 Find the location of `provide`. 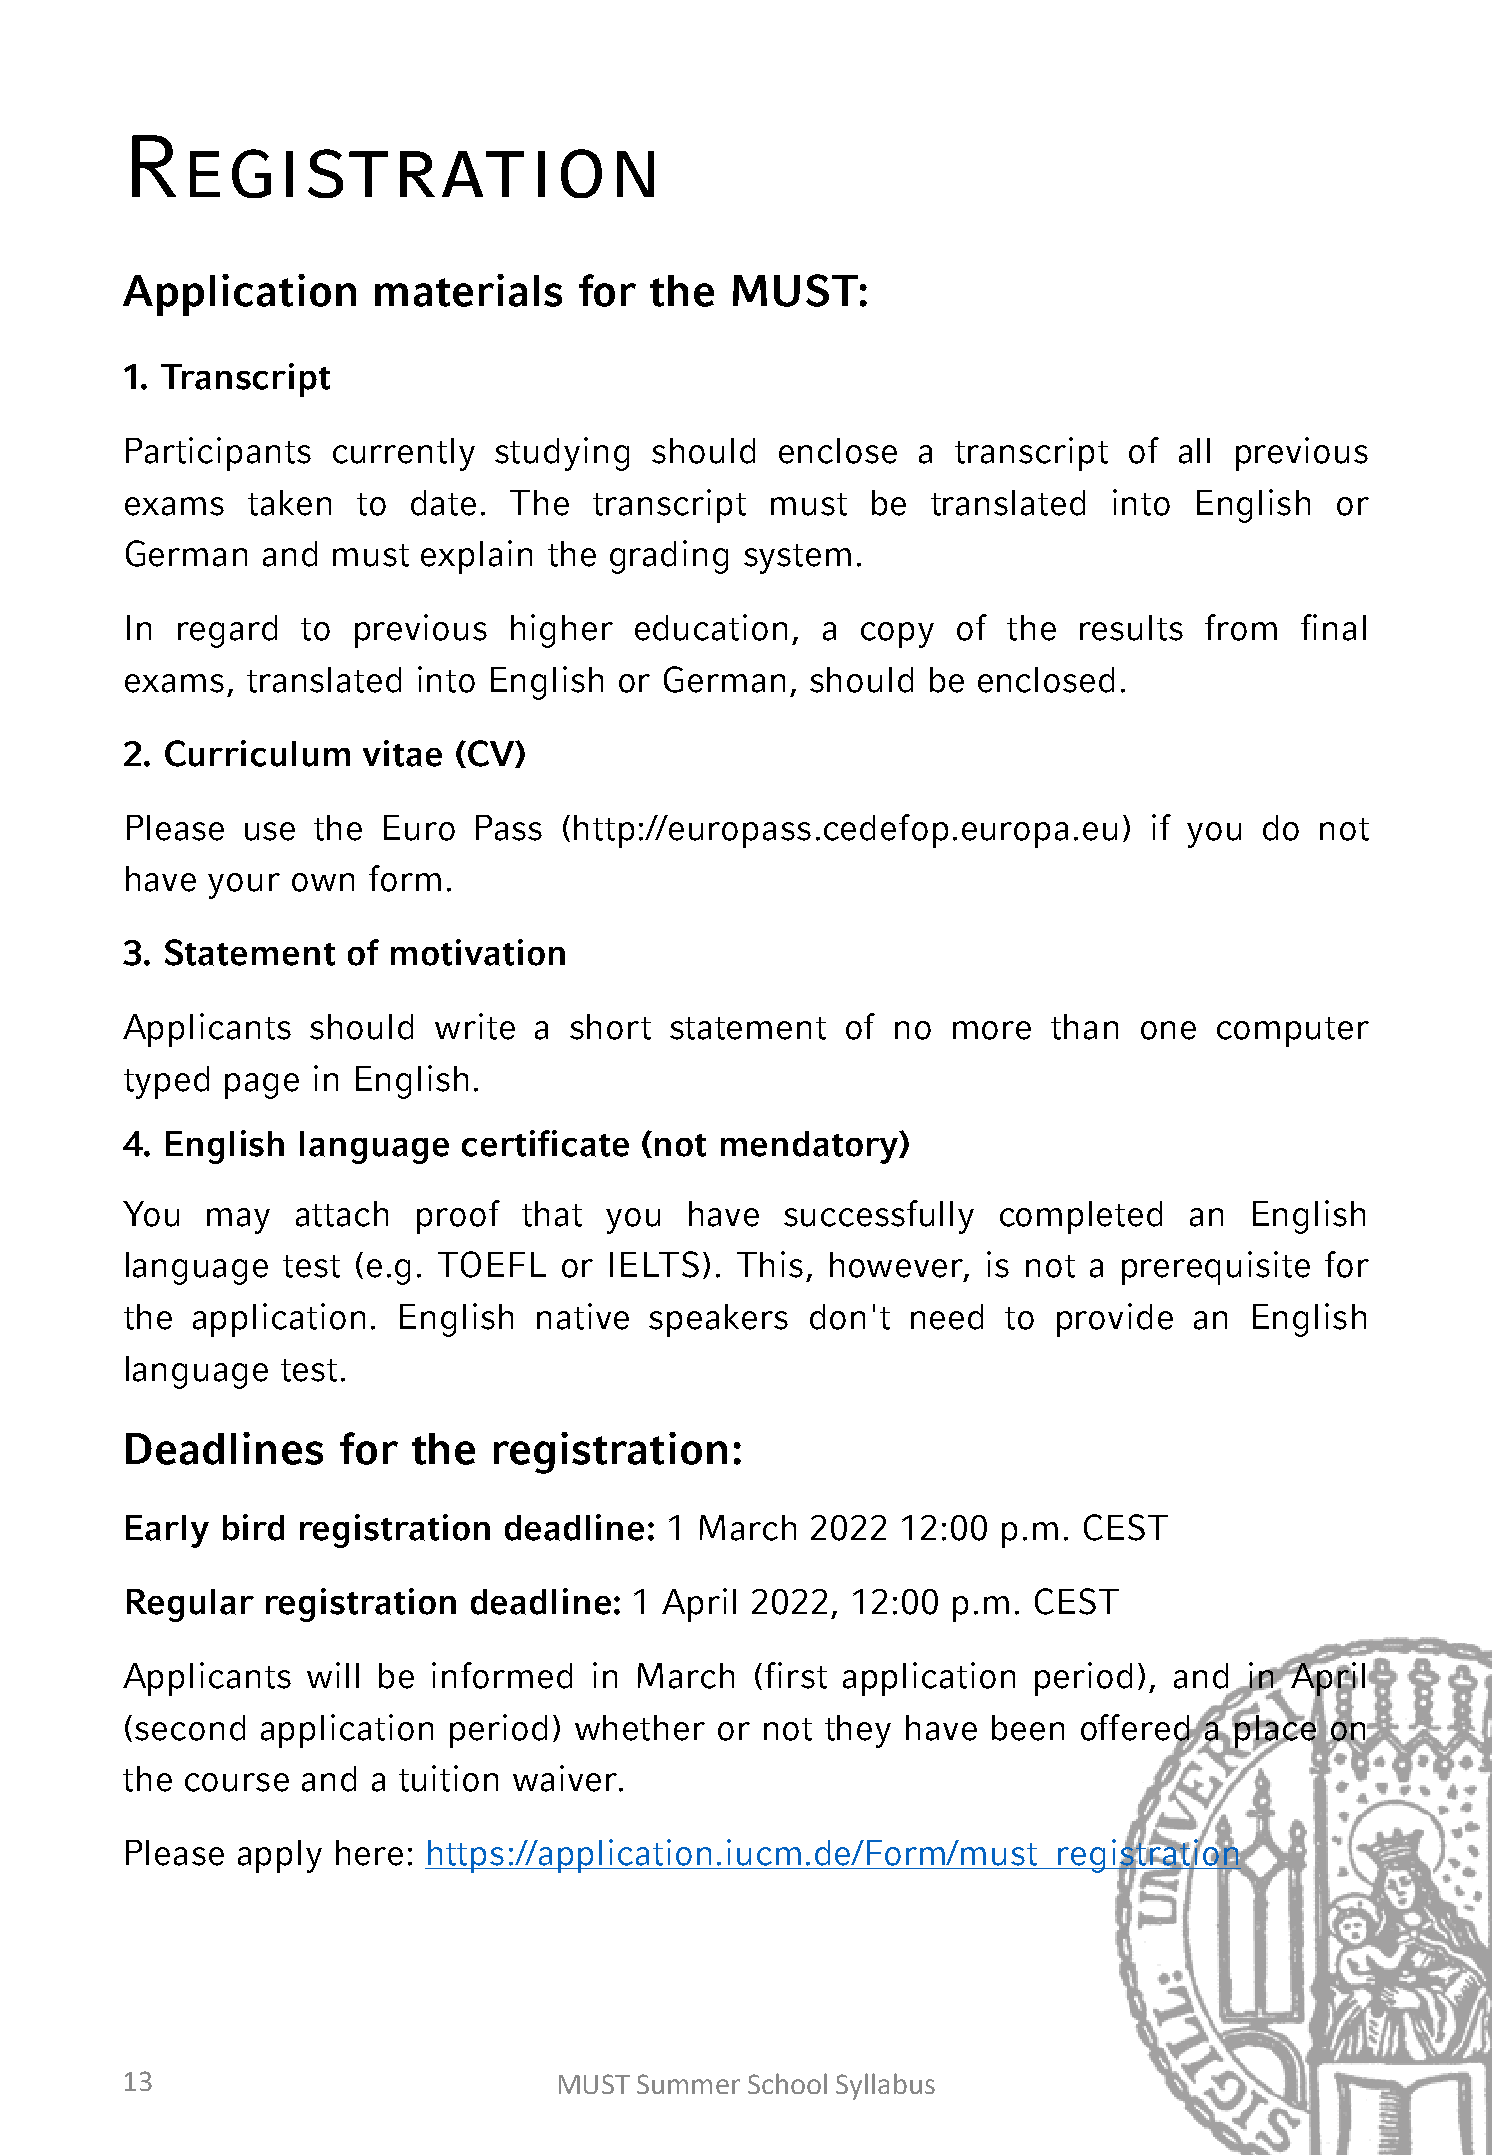

provide is located at coordinates (1115, 1320).
